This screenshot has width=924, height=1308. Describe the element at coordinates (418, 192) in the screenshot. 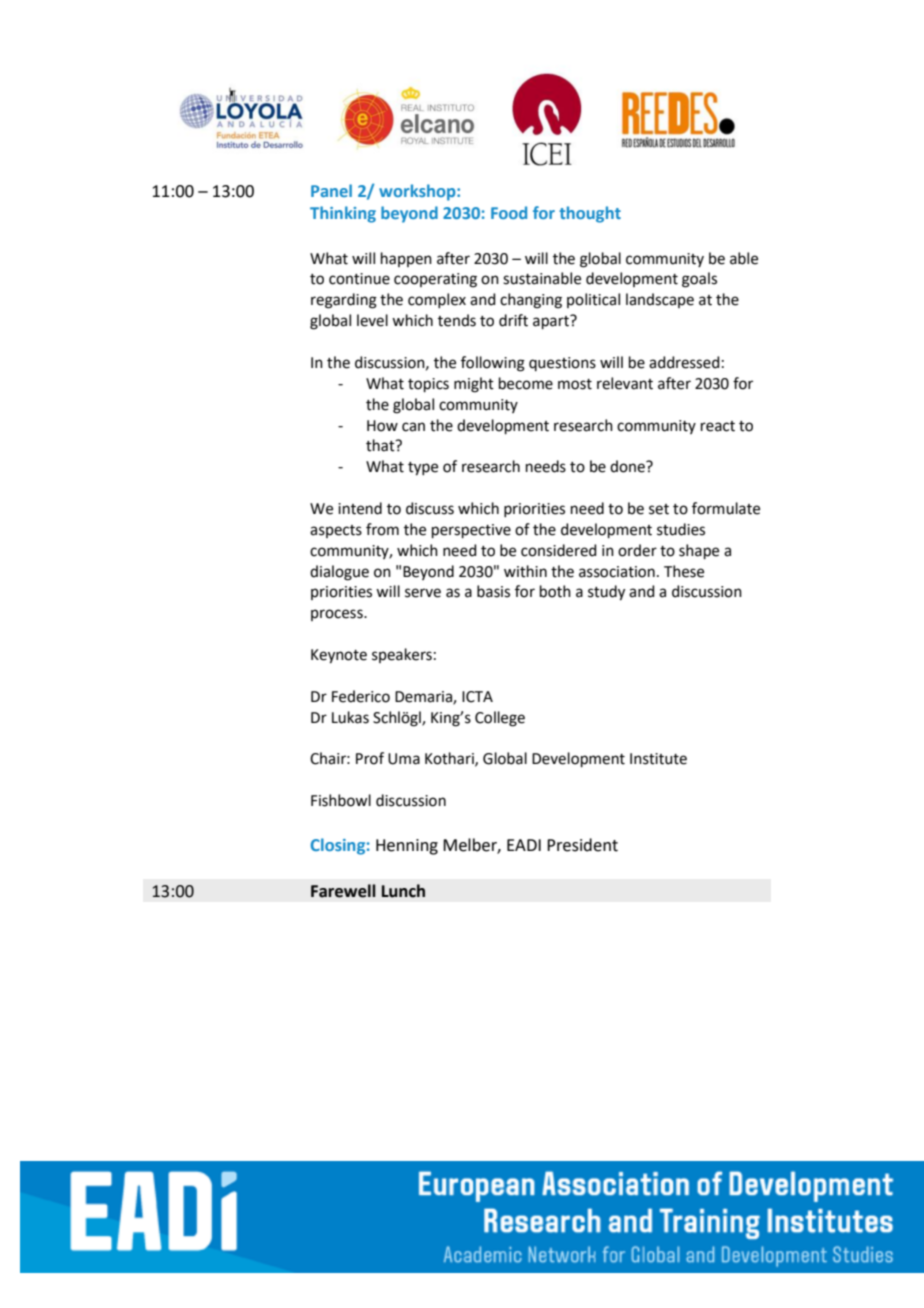

I see `workshop` at that location.
